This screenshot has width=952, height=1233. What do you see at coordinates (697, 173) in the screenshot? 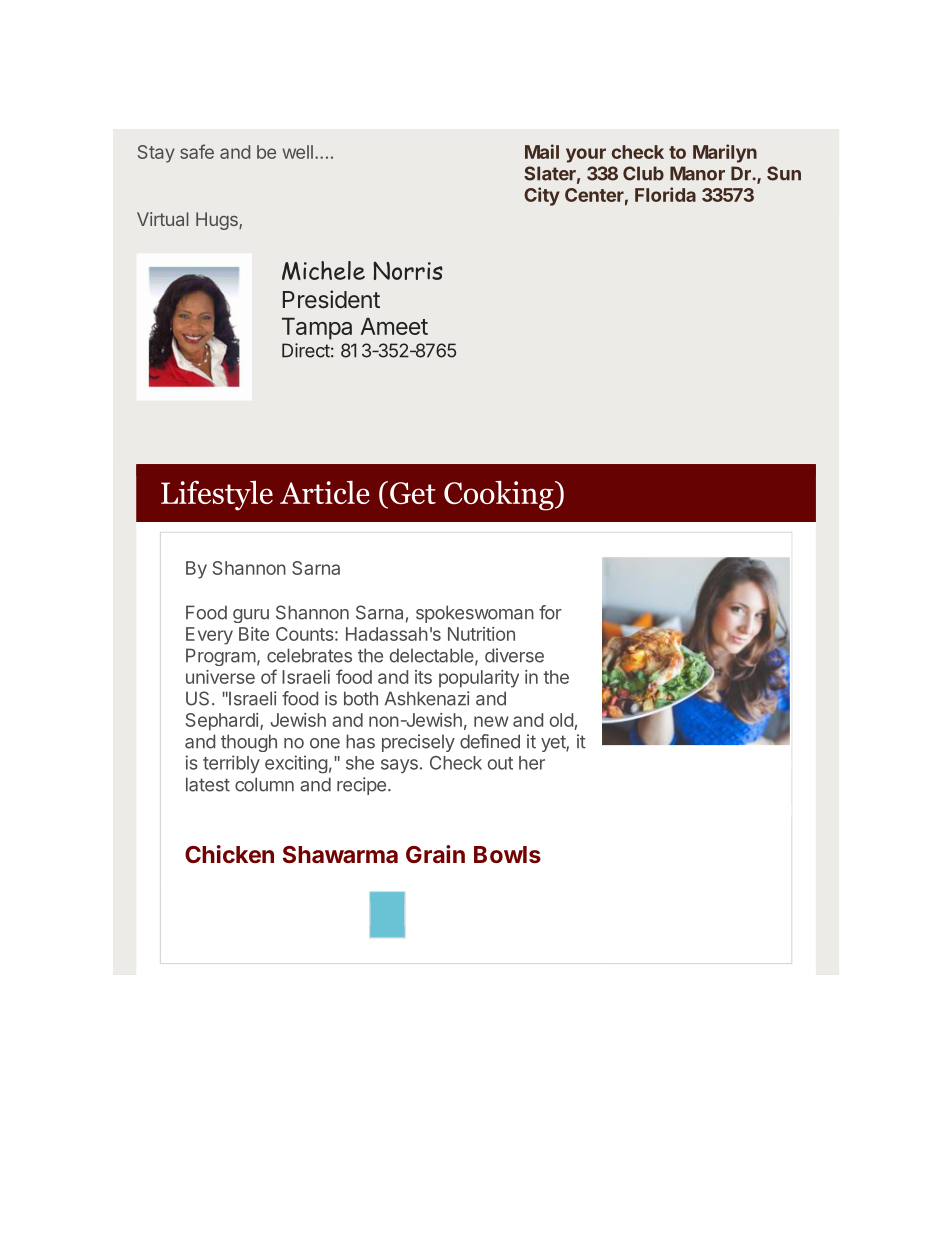
I see `Manor` at bounding box center [697, 173].
